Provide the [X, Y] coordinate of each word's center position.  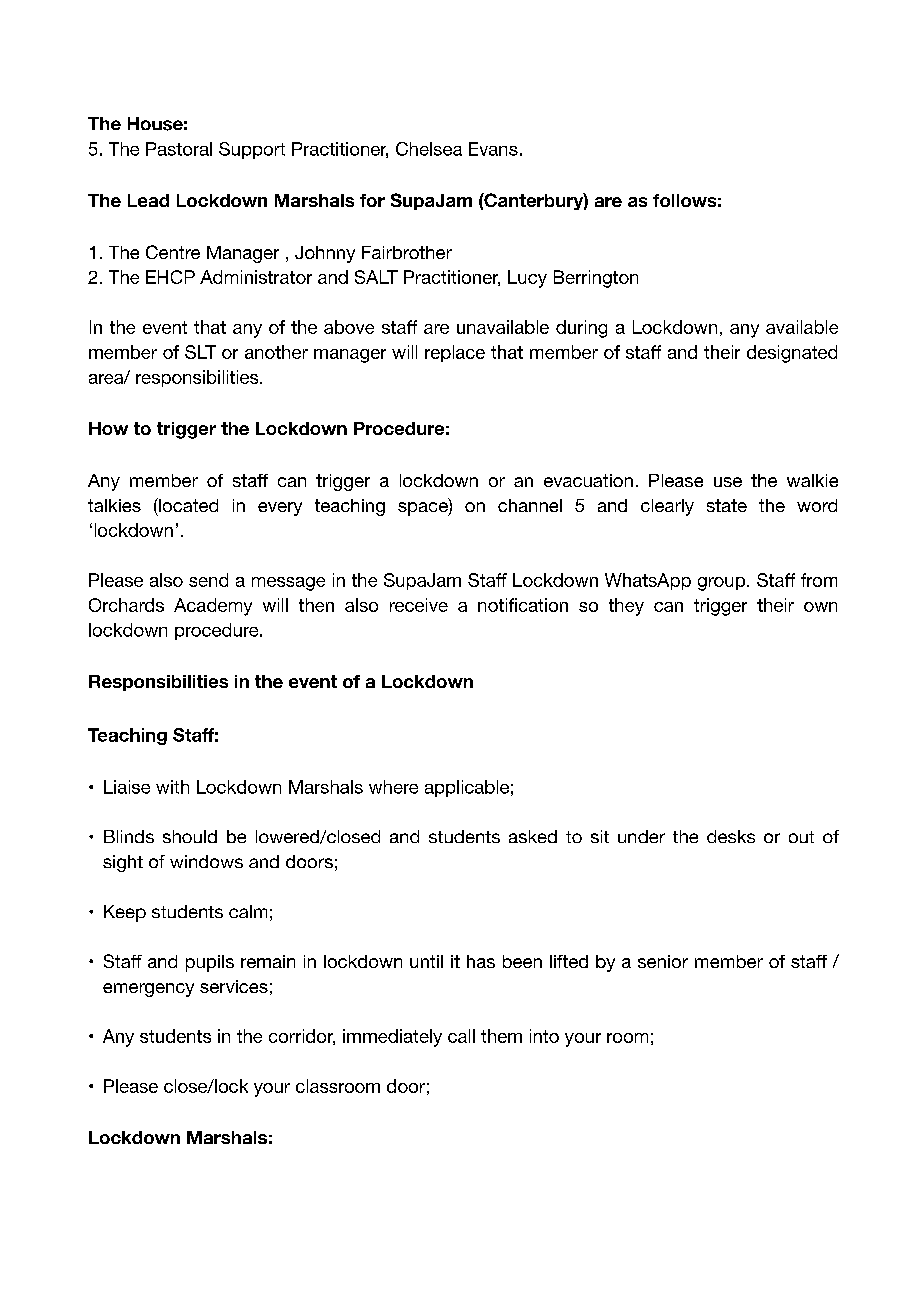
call [461, 1036]
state [727, 505]
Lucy [527, 279]
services [234, 986]
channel [530, 505]
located [187, 505]
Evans [493, 149]
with [172, 787]
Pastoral [179, 149]
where [393, 787]
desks [731, 836]
